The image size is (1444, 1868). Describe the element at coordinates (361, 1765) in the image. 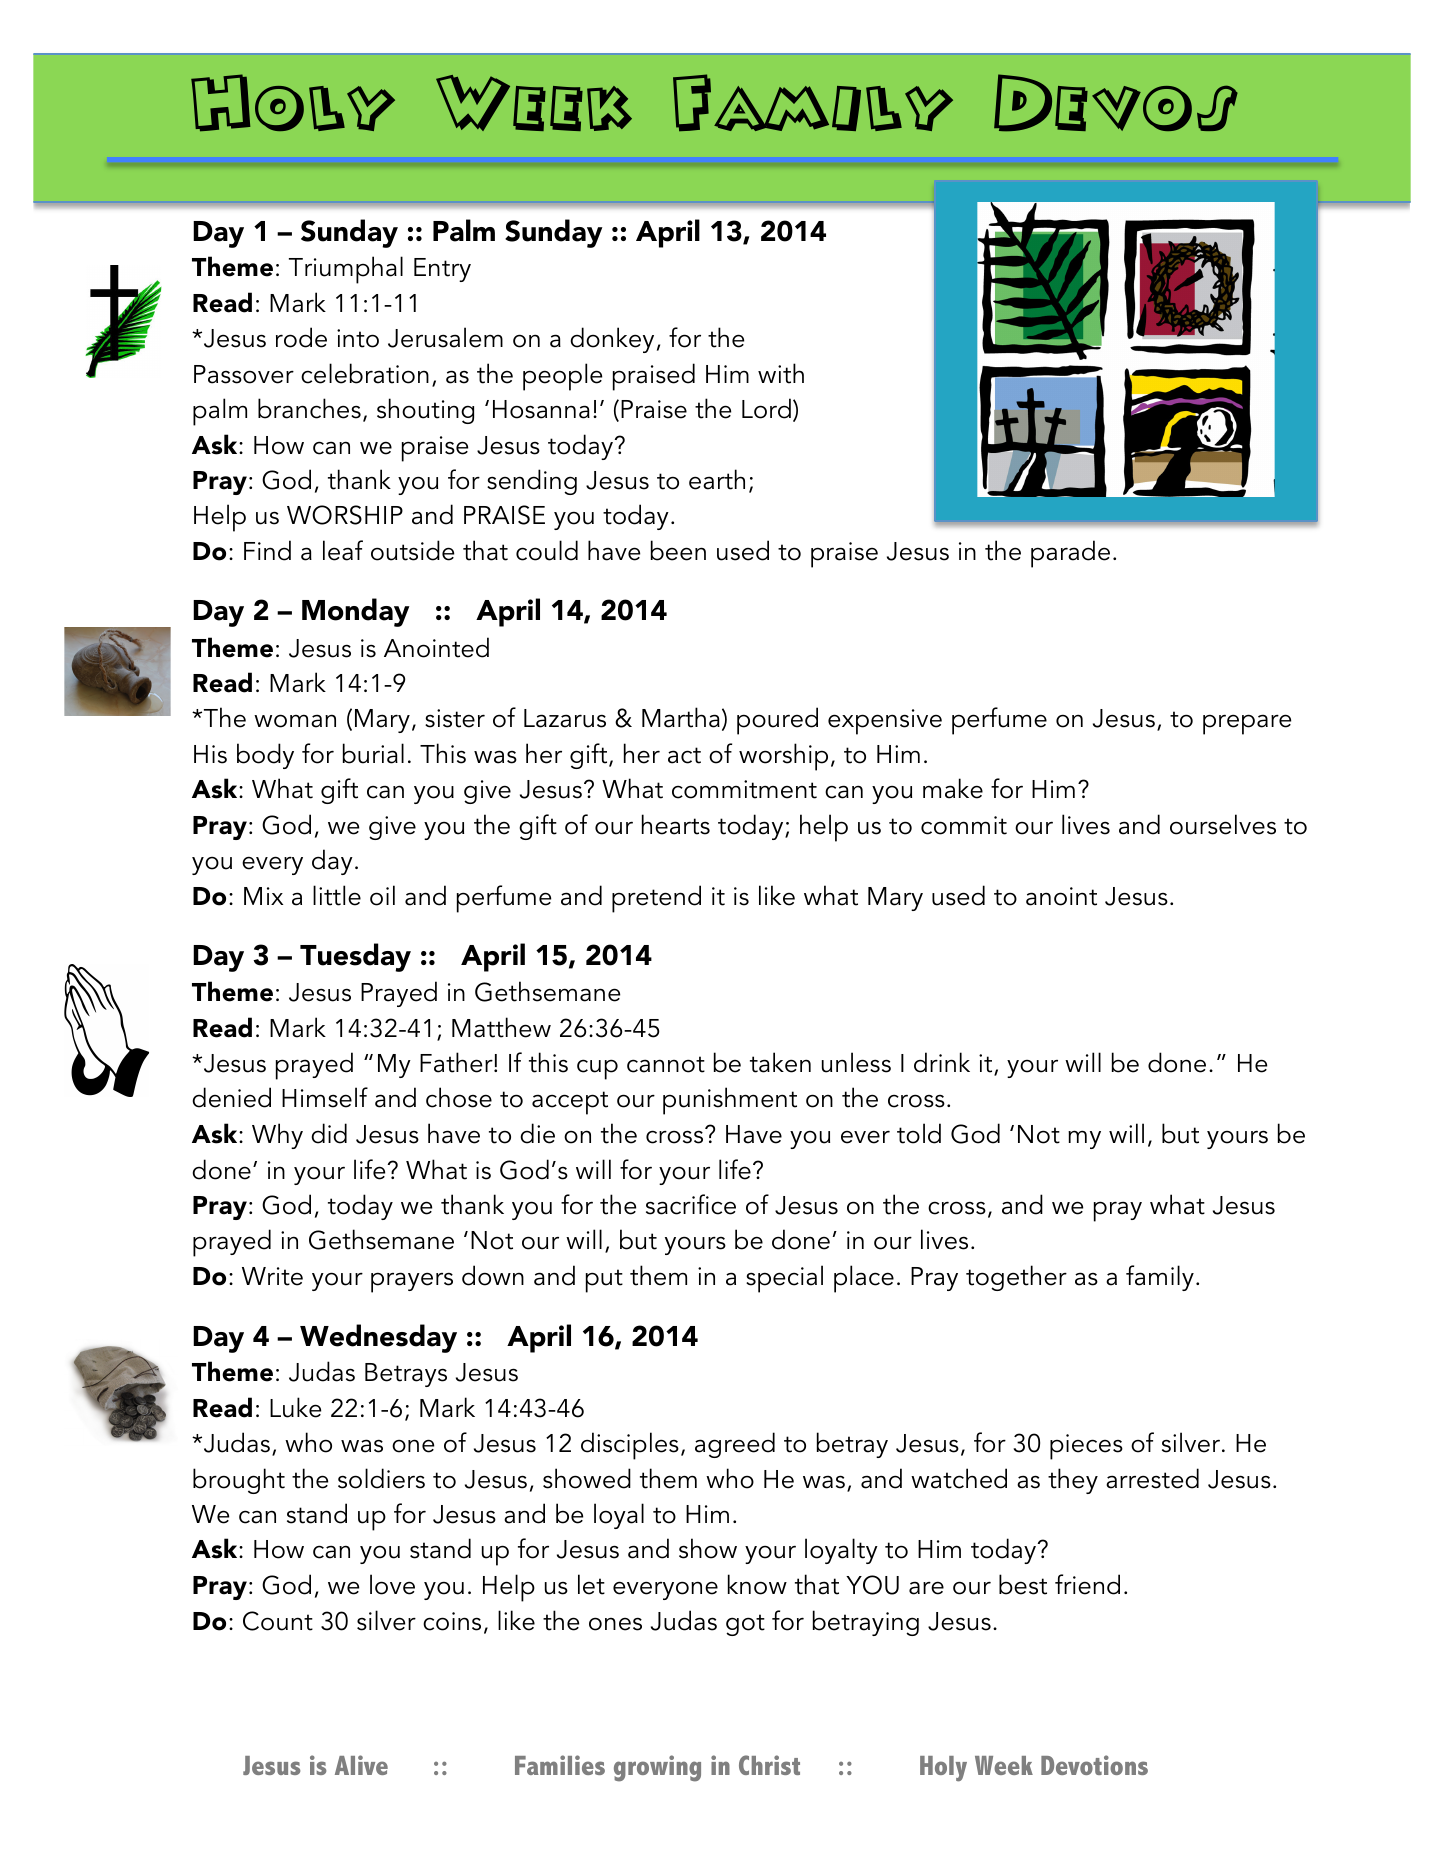

I see `Alive` at that location.
